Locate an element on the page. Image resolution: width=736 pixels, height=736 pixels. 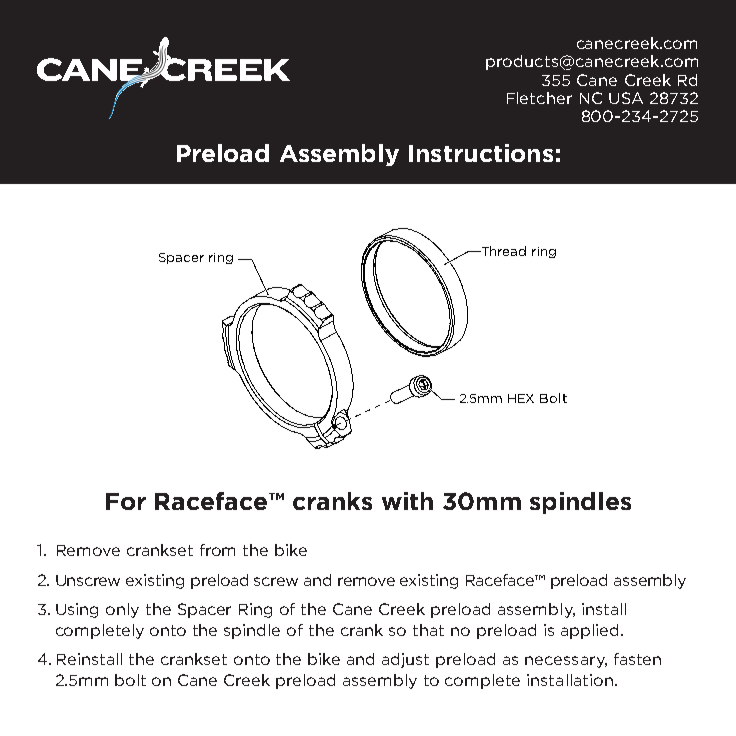
USA is located at coordinates (626, 98).
